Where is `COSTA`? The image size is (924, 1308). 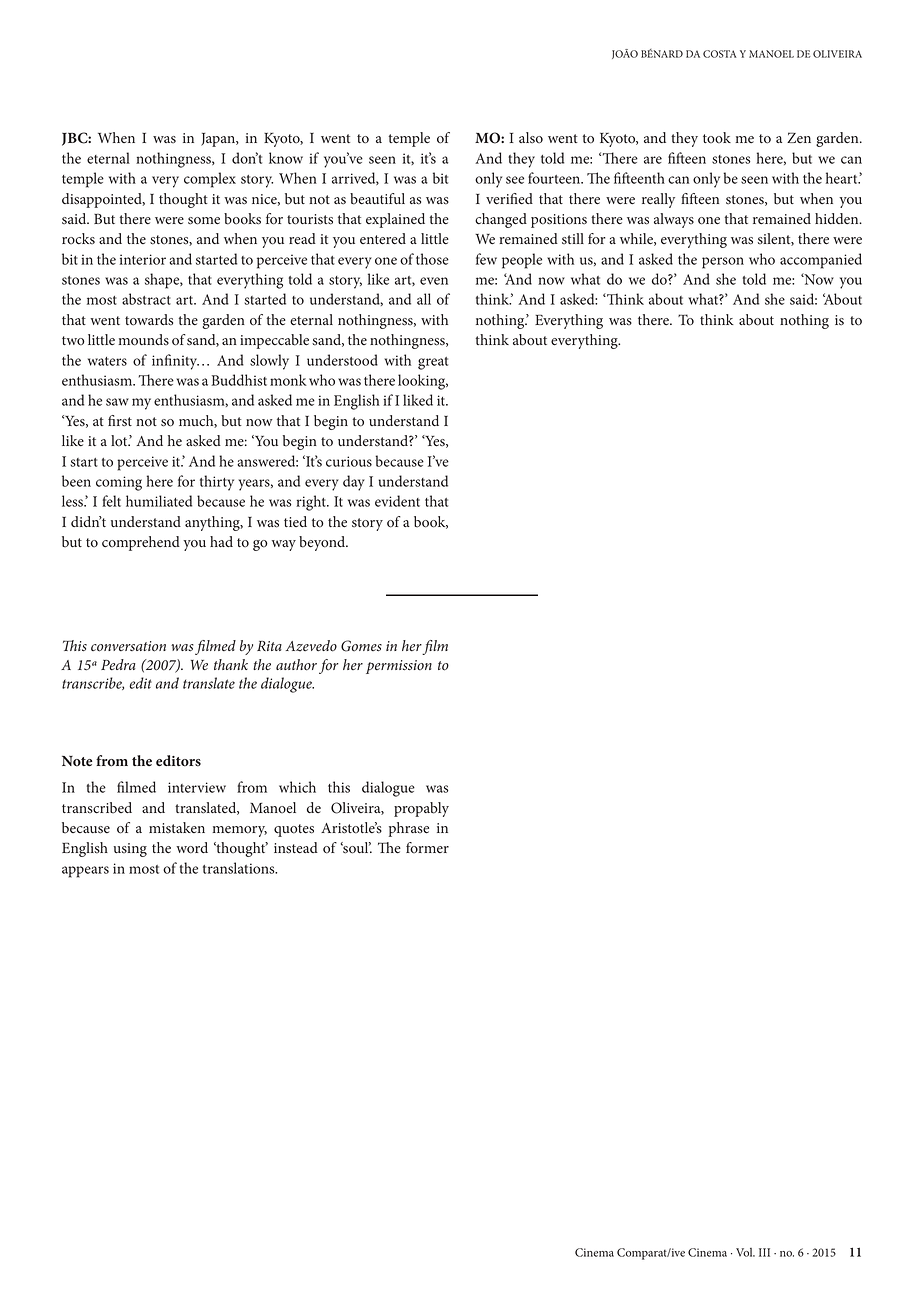
COSTA is located at coordinates (720, 54).
